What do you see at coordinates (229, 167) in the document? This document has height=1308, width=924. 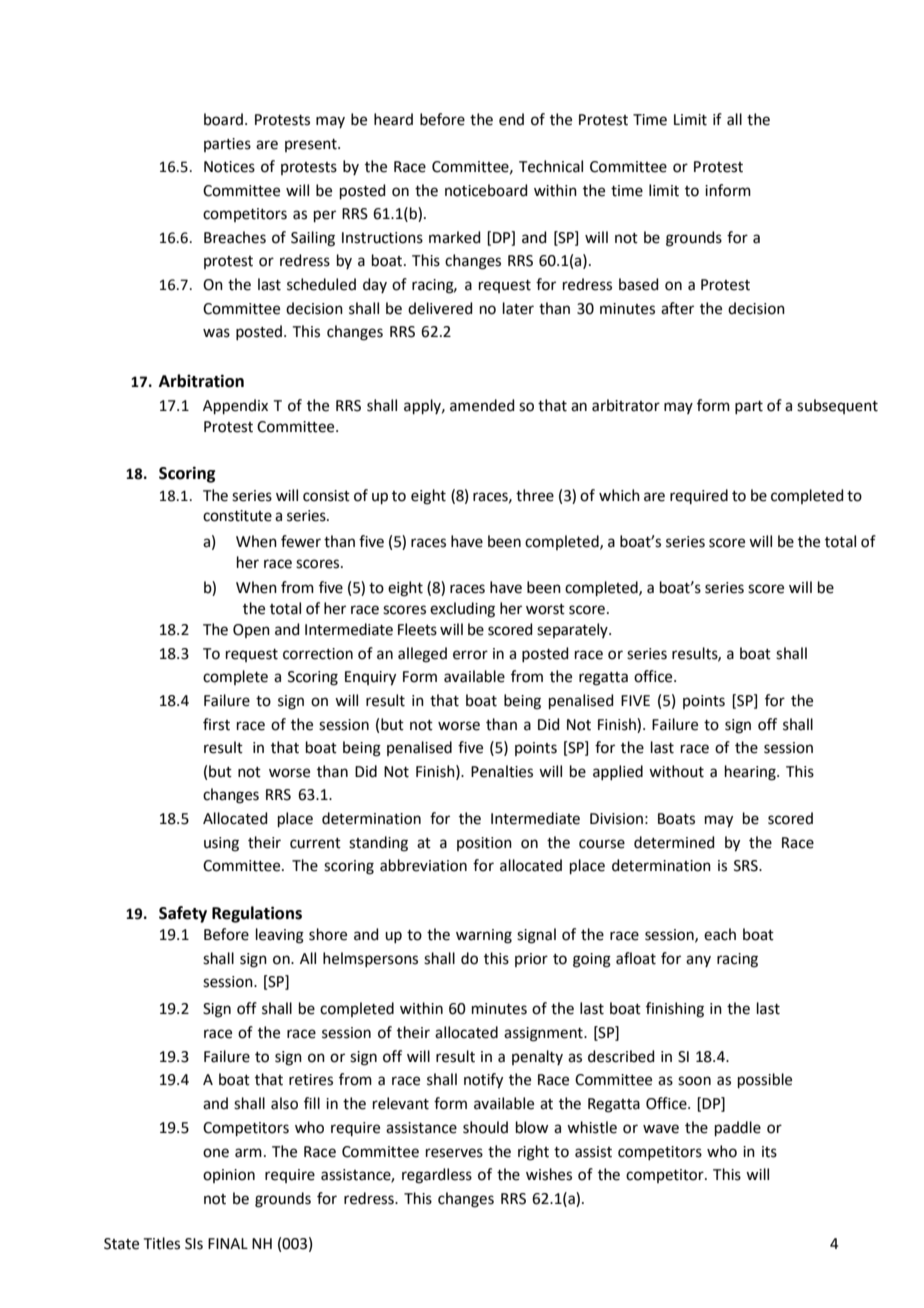 I see `Notices` at bounding box center [229, 167].
